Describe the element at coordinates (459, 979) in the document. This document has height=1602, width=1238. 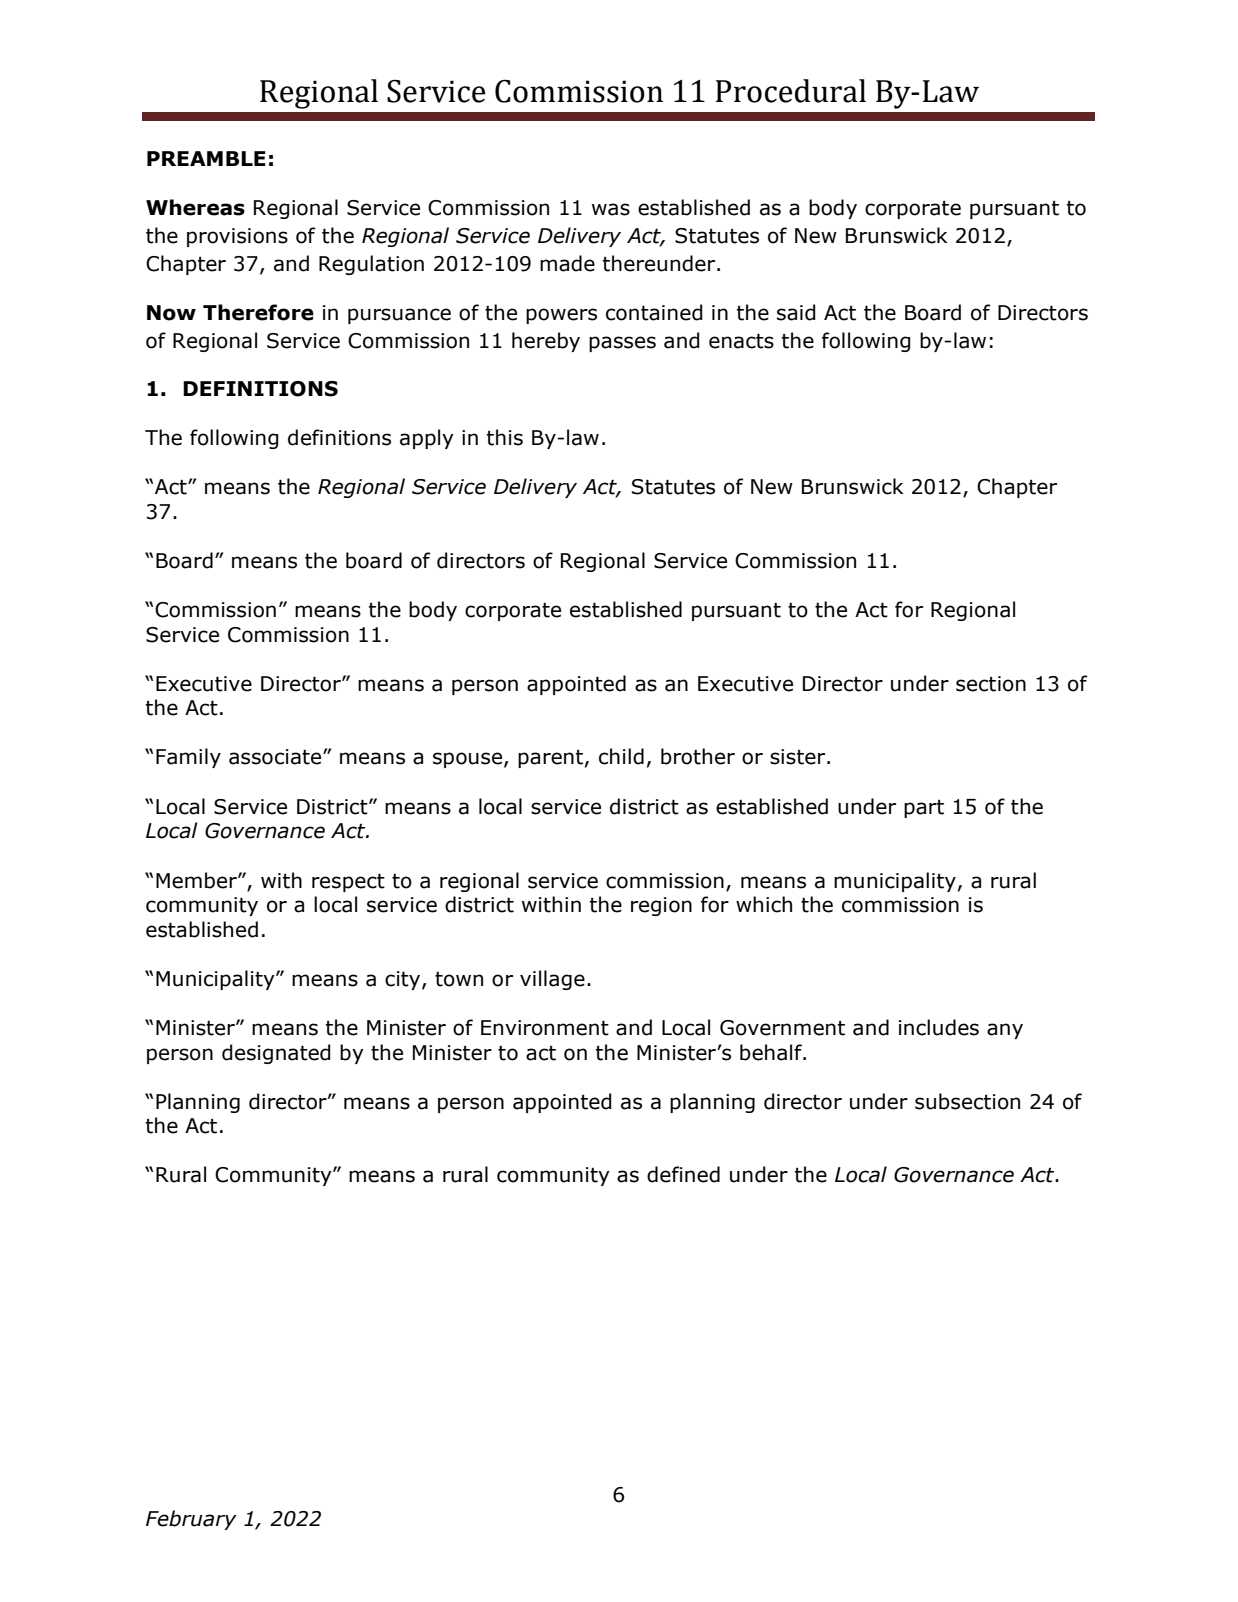
I see `town` at that location.
